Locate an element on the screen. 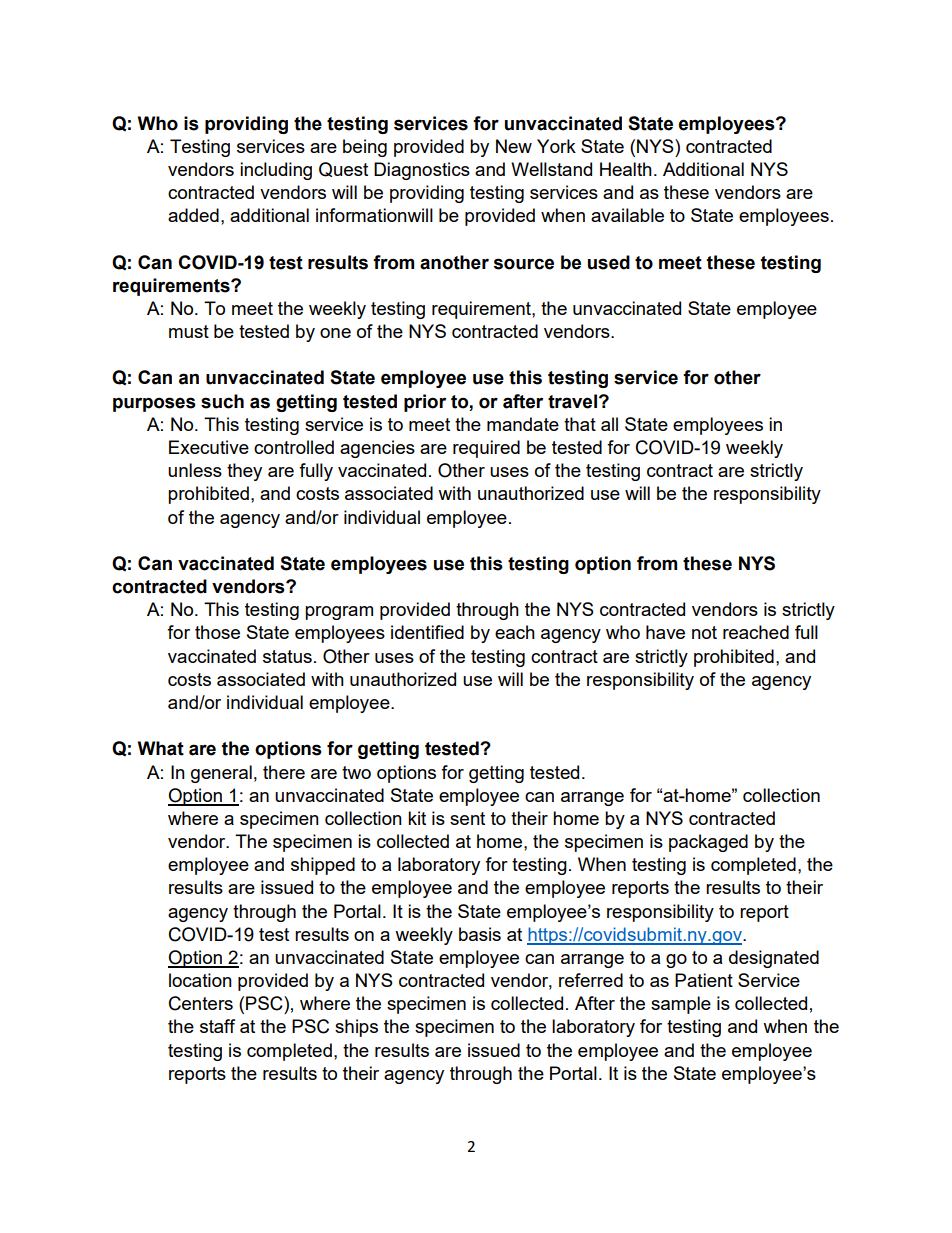 The image size is (952, 1233). all is located at coordinates (609, 424).
